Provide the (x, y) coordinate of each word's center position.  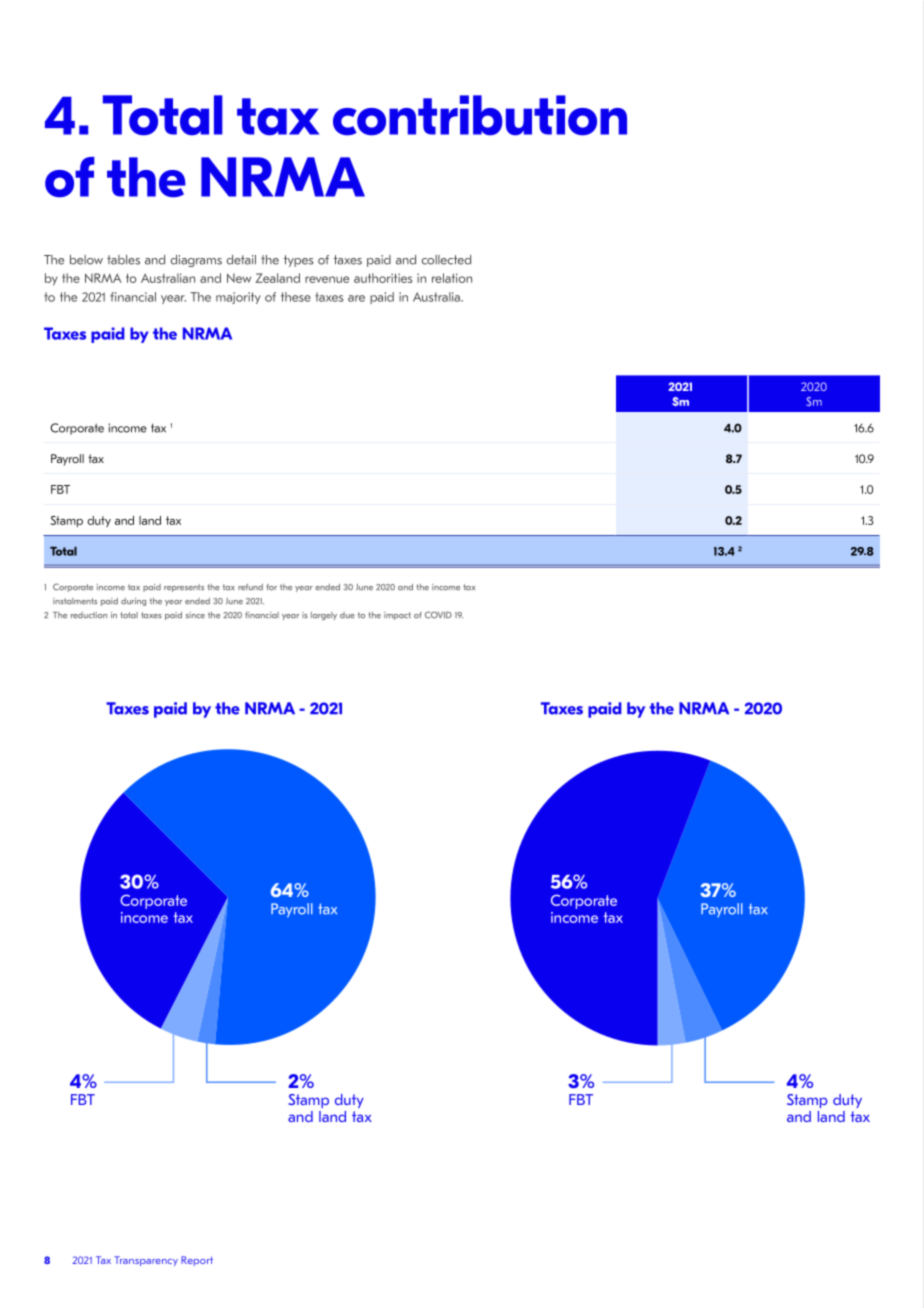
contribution (480, 115)
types (299, 261)
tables (123, 260)
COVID (438, 615)
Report (197, 1261)
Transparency (146, 1261)
